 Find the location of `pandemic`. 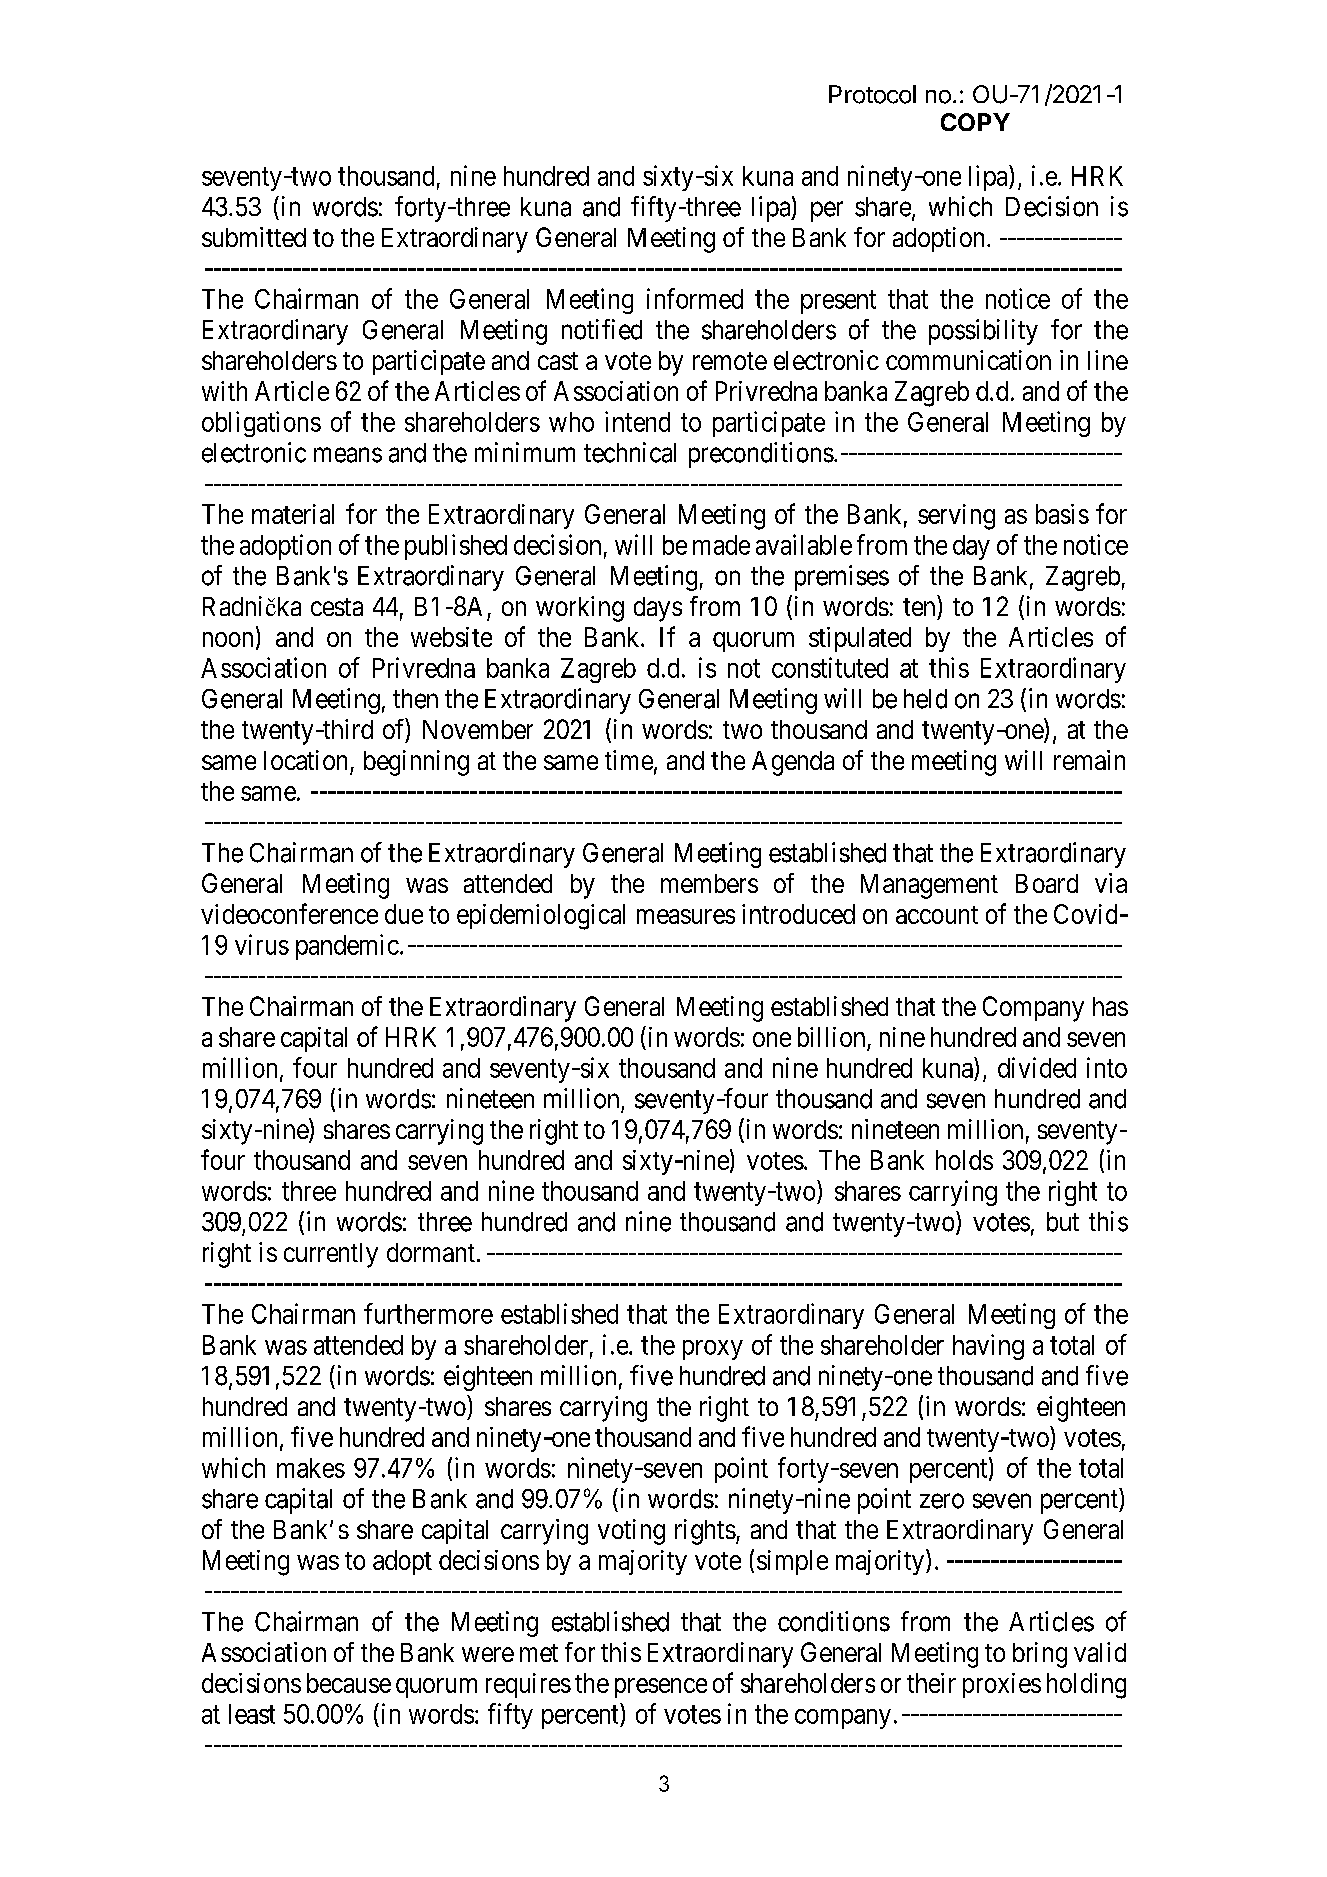

pandemic is located at coordinates (347, 947).
